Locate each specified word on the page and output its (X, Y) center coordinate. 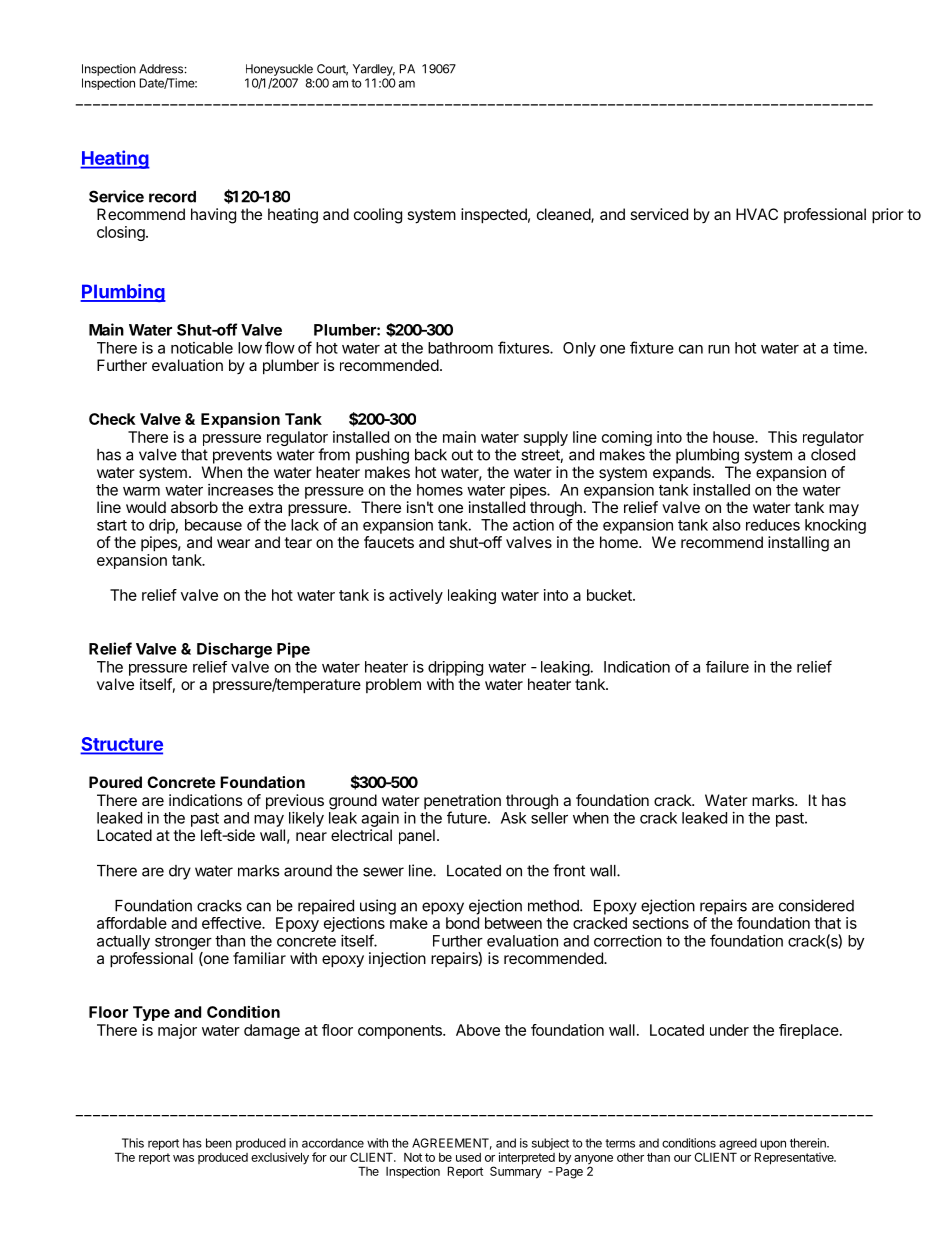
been (219, 1143)
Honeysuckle (279, 70)
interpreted (527, 1158)
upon (773, 1145)
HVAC (757, 214)
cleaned (564, 215)
